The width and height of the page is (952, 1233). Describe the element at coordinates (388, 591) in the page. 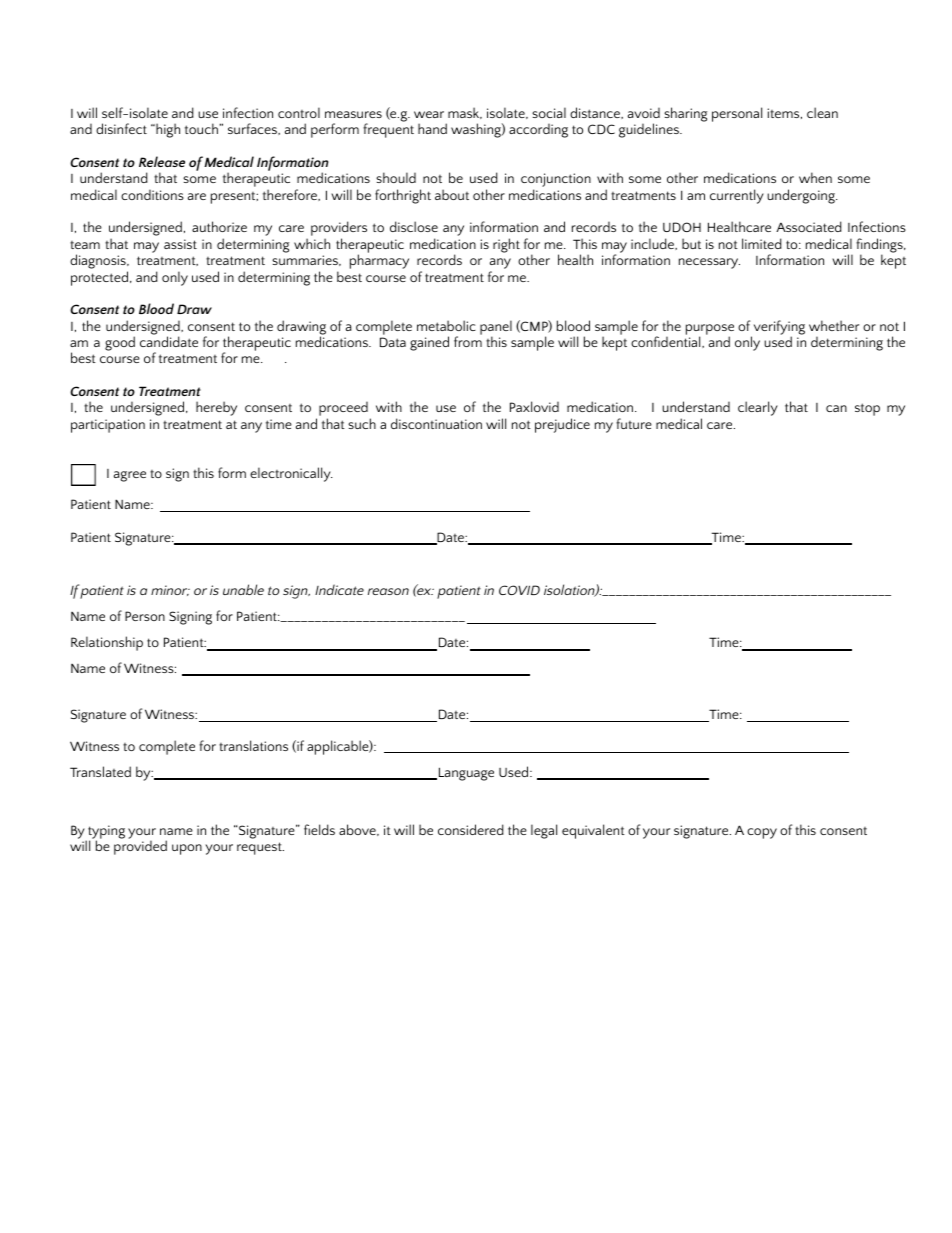

I see `reason` at that location.
